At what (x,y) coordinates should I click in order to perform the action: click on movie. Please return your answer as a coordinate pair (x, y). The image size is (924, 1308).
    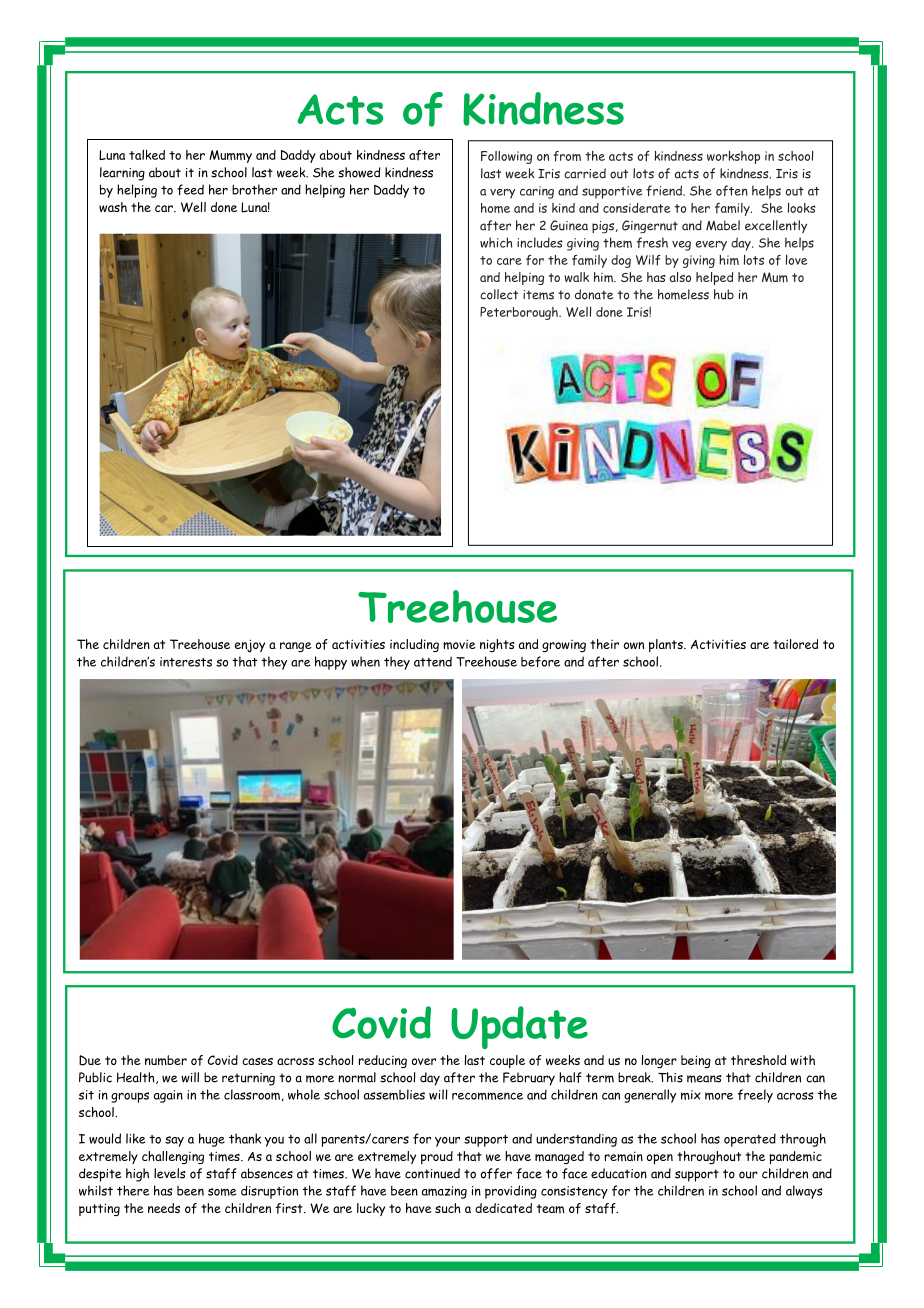
    Looking at the image, I should click on (459, 644).
